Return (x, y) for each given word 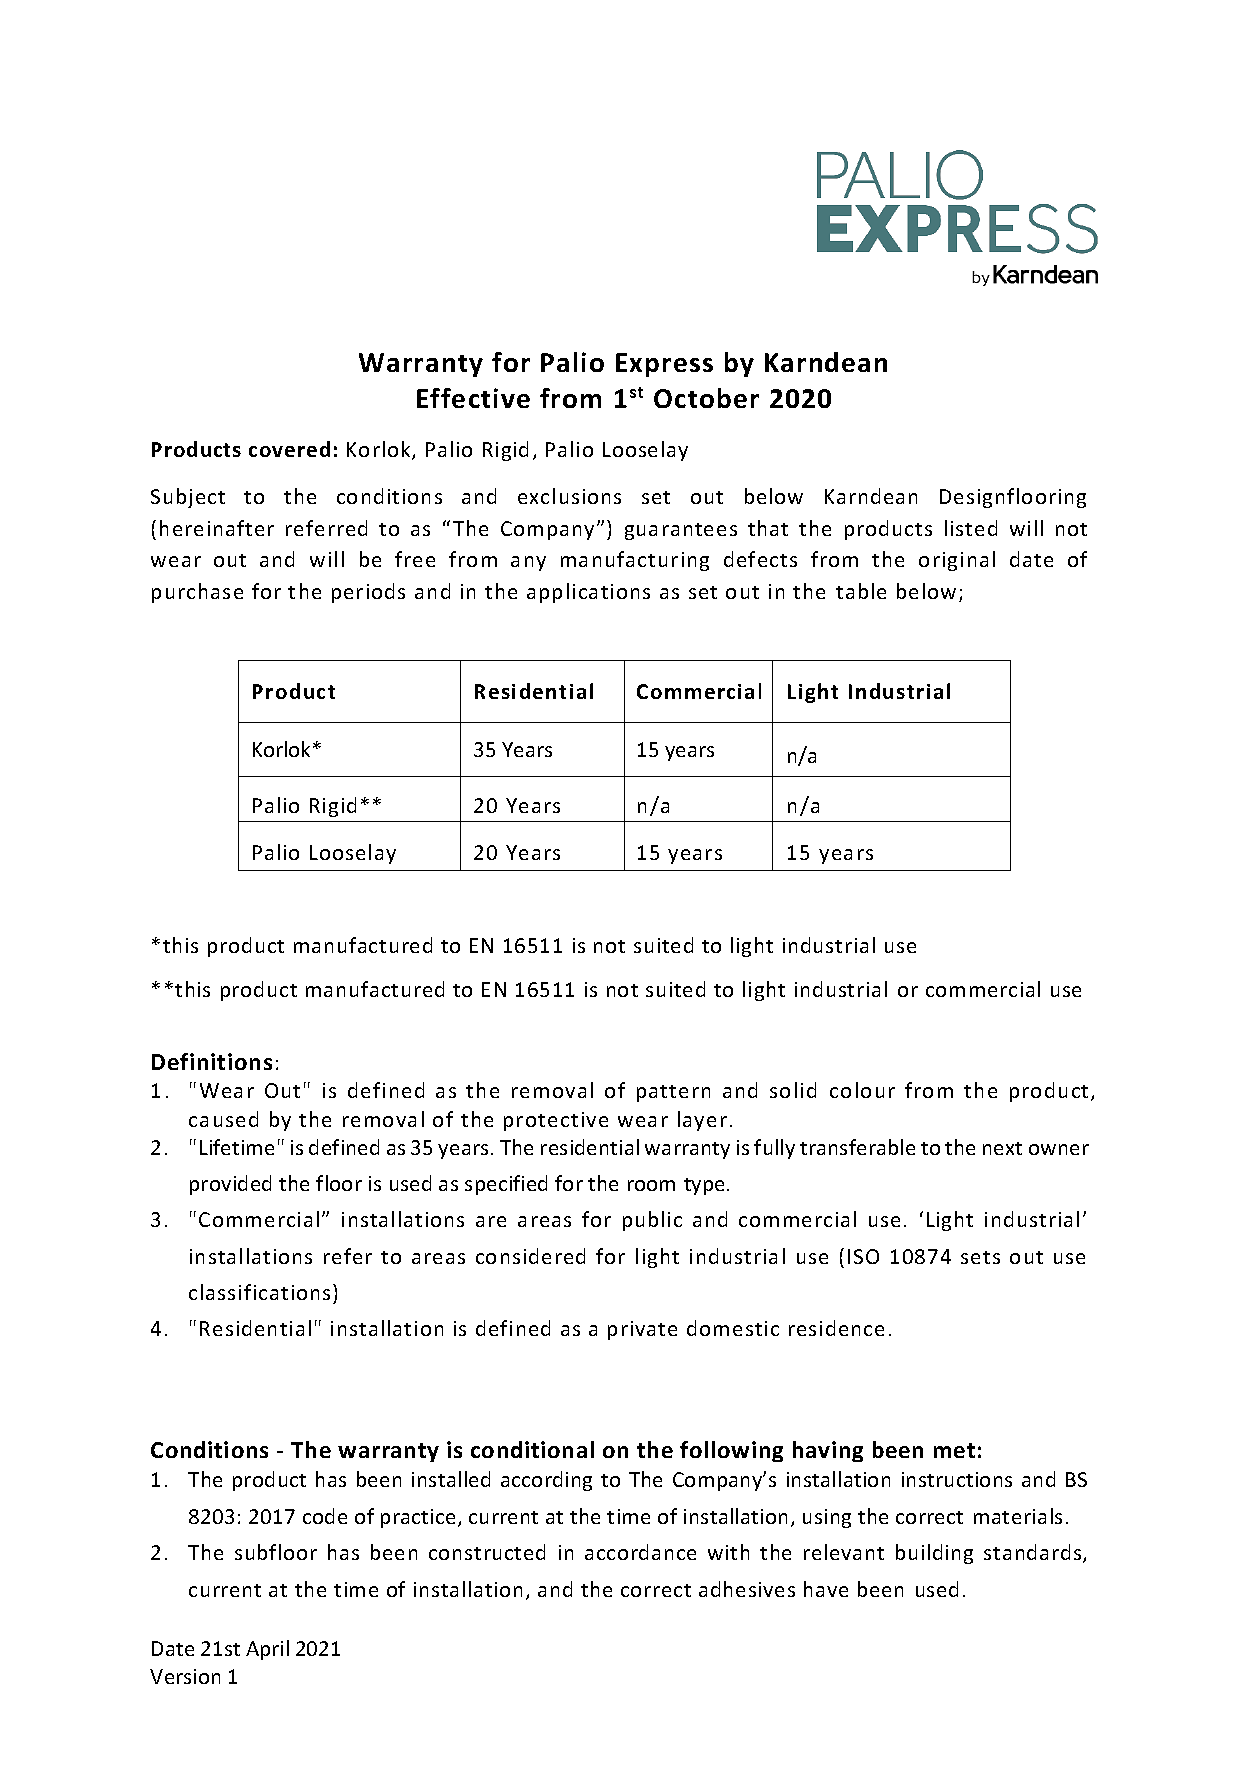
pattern (673, 1093)
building (934, 1554)
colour (862, 1090)
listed (971, 528)
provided (230, 1185)
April (267, 1650)
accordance (640, 1552)
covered (289, 449)
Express (664, 365)
